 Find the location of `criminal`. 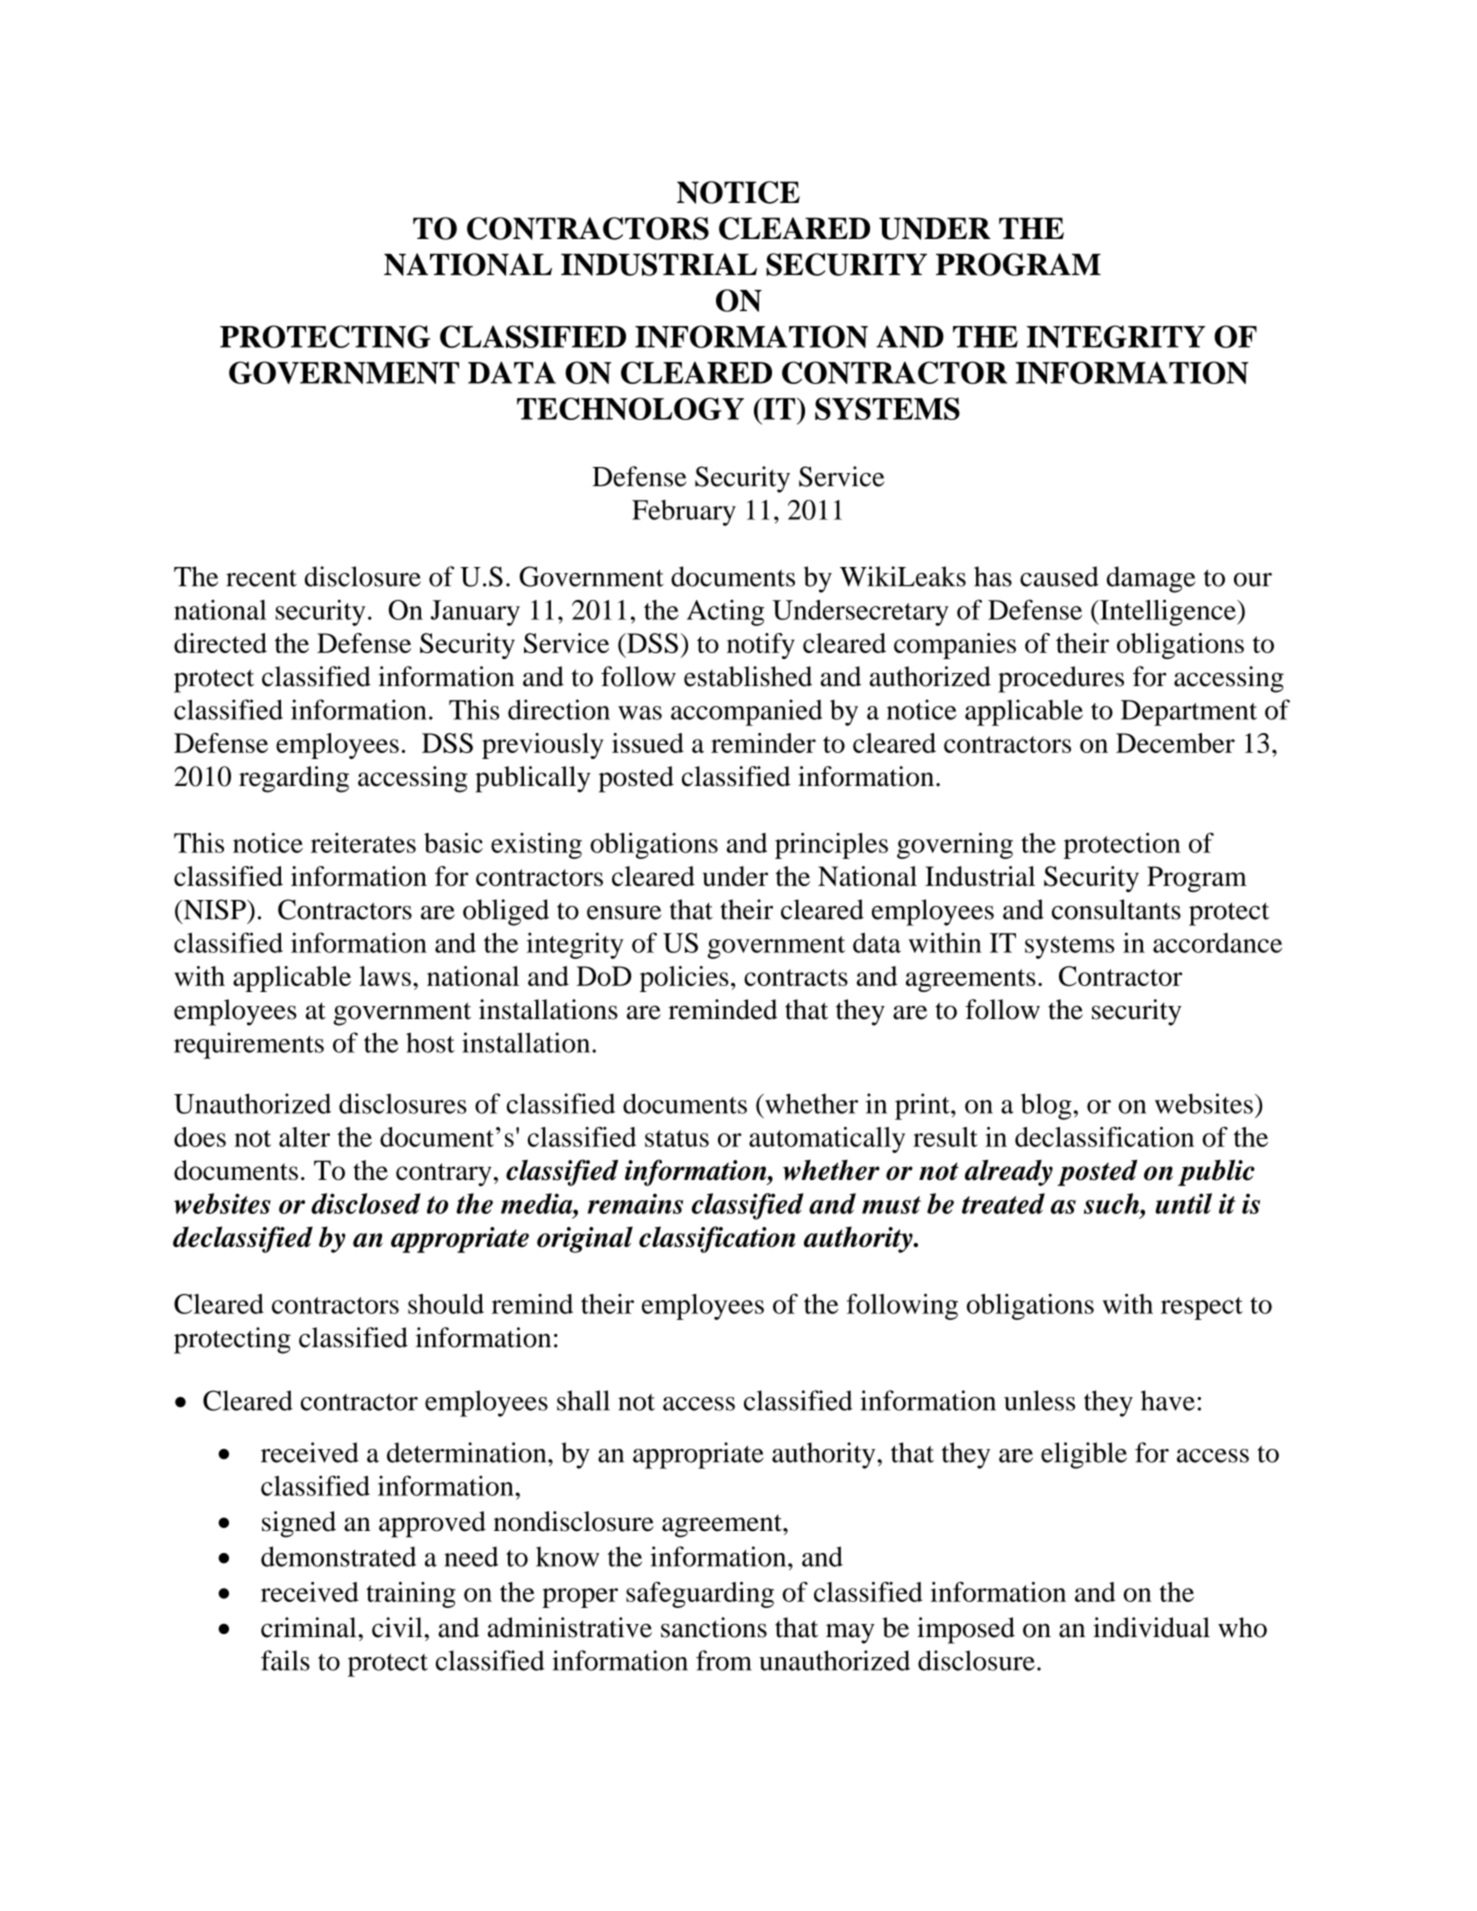

criminal is located at coordinates (310, 1627).
